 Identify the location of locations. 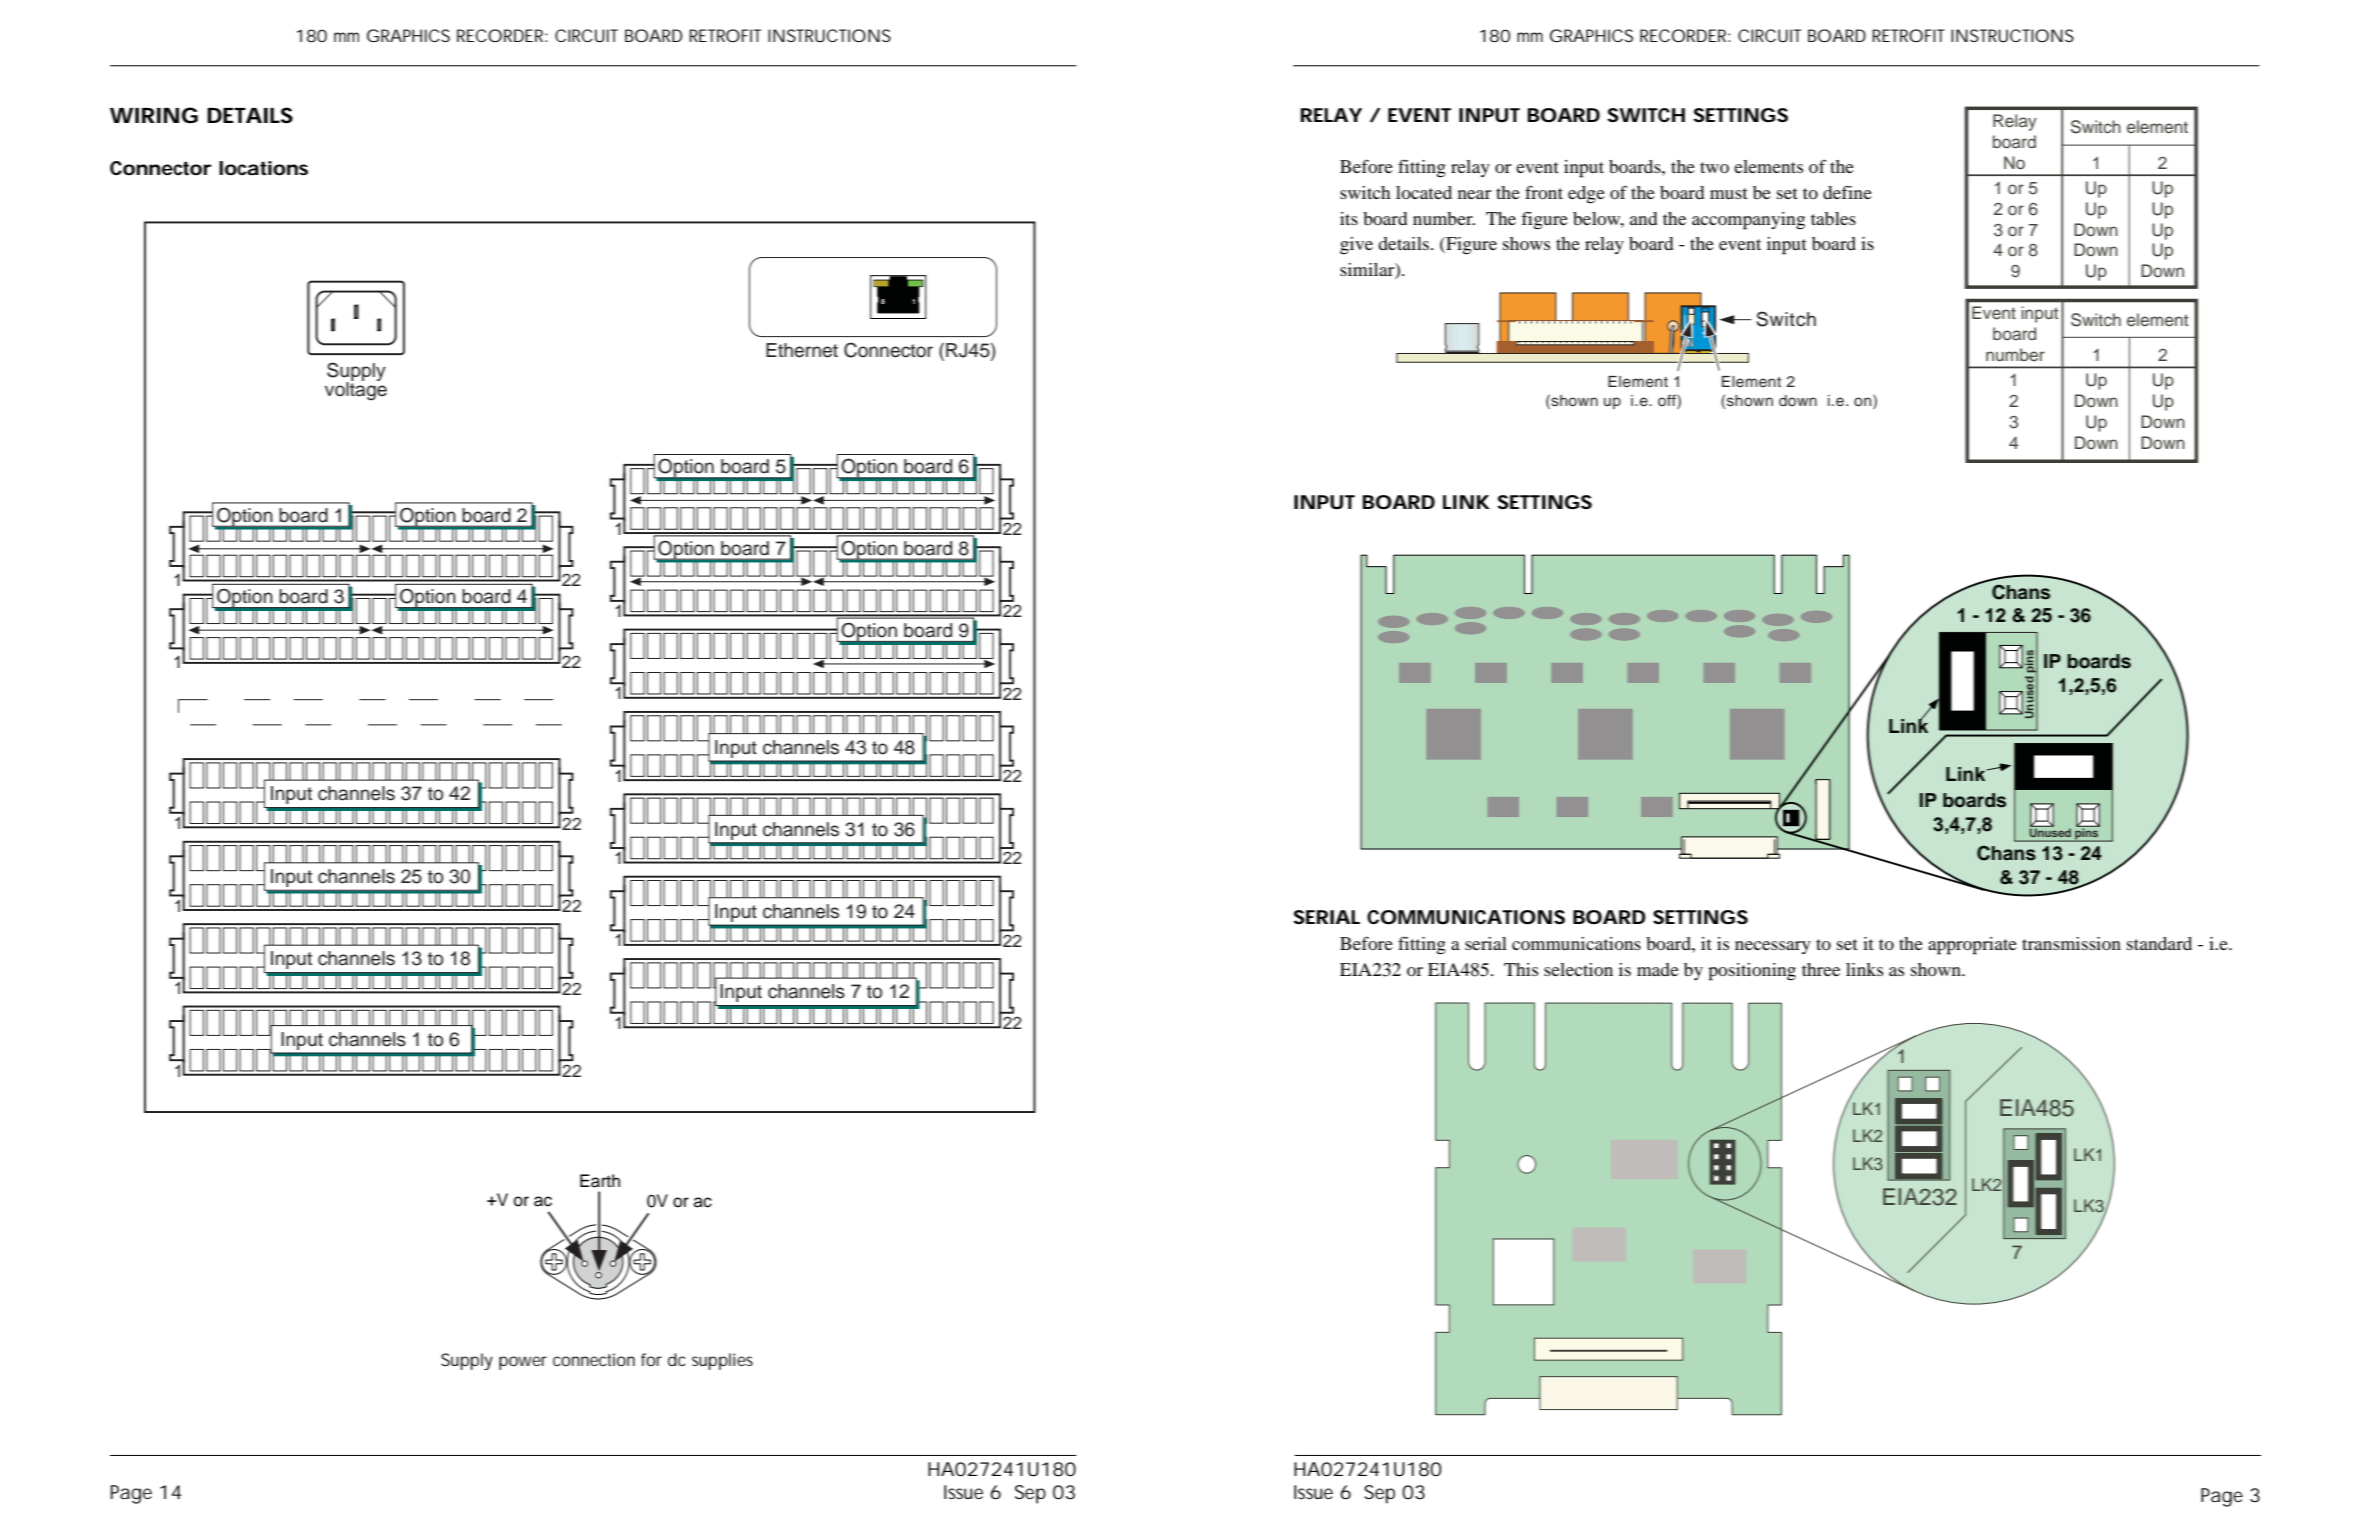
(263, 168).
